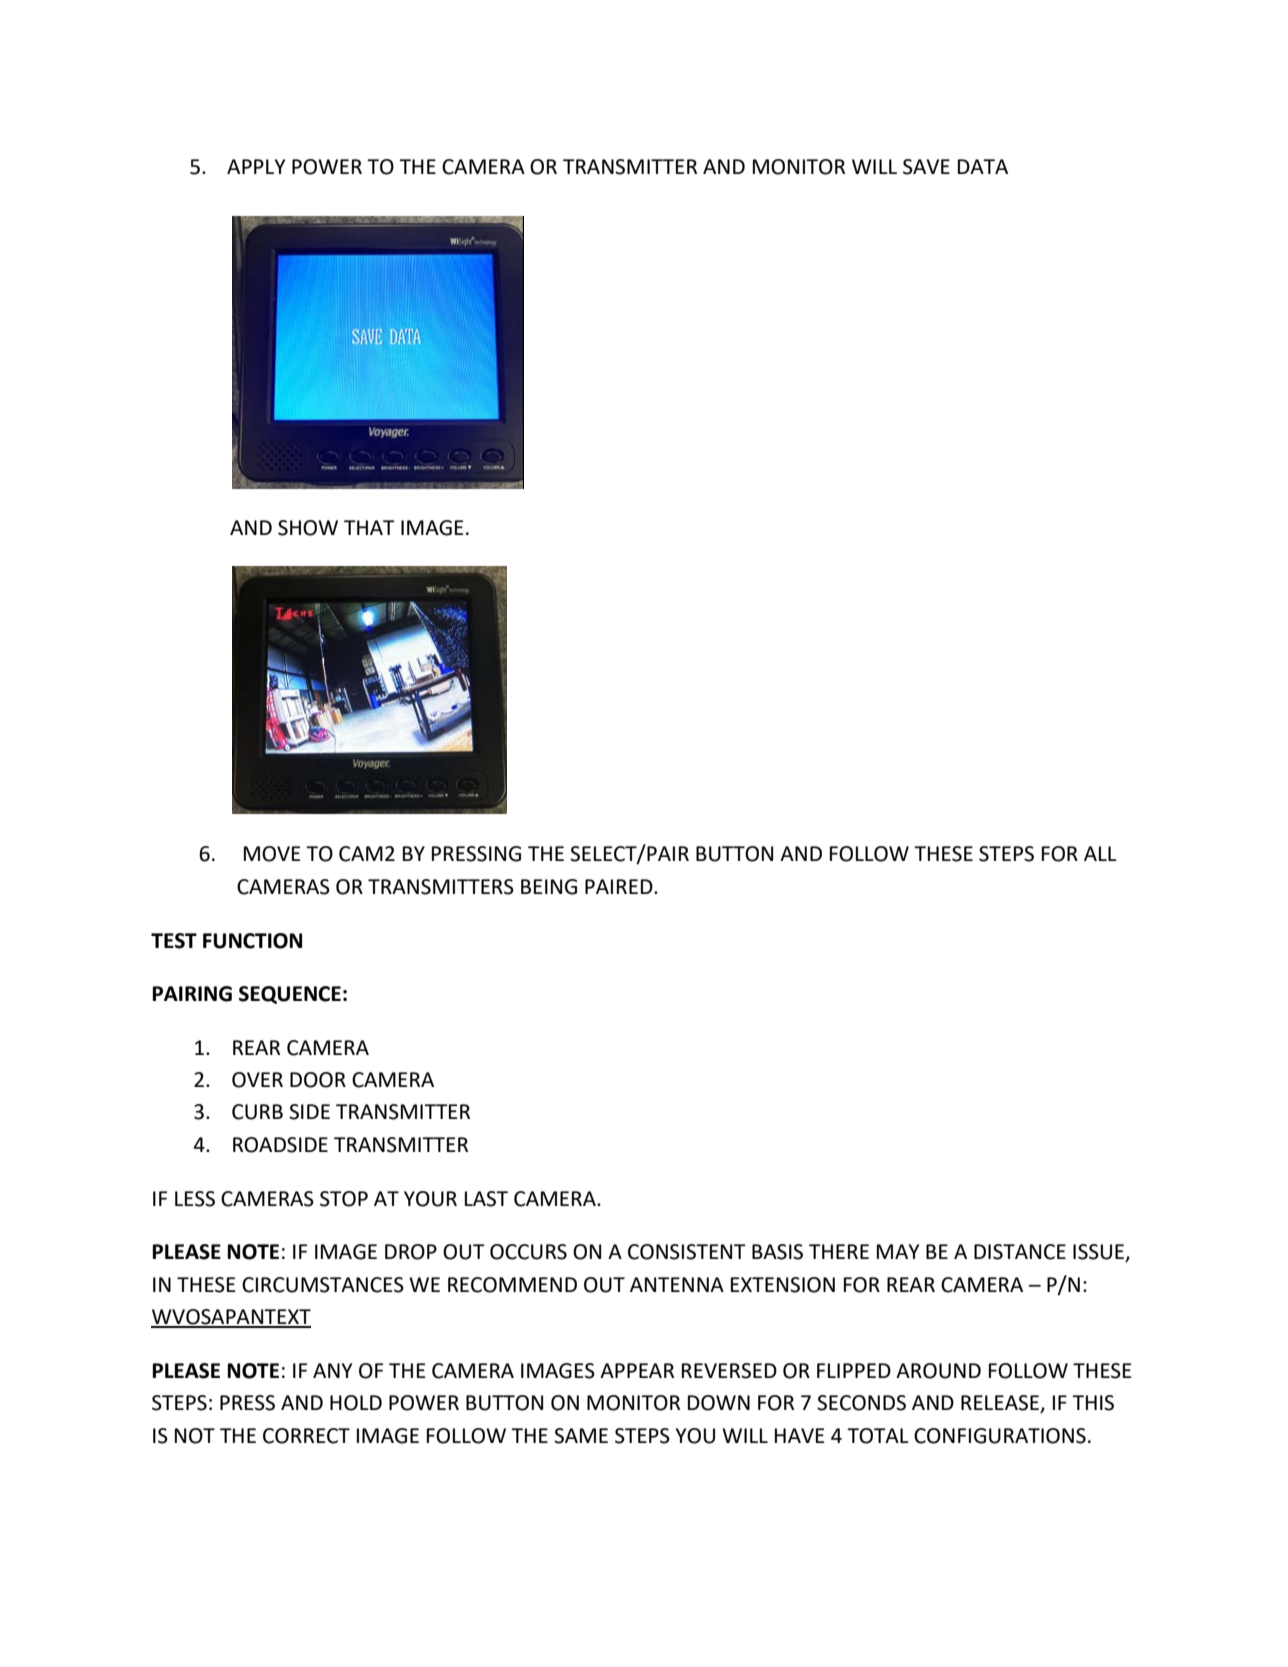 This image has height=1667, width=1288. I want to click on CORRECT, so click(306, 1436).
